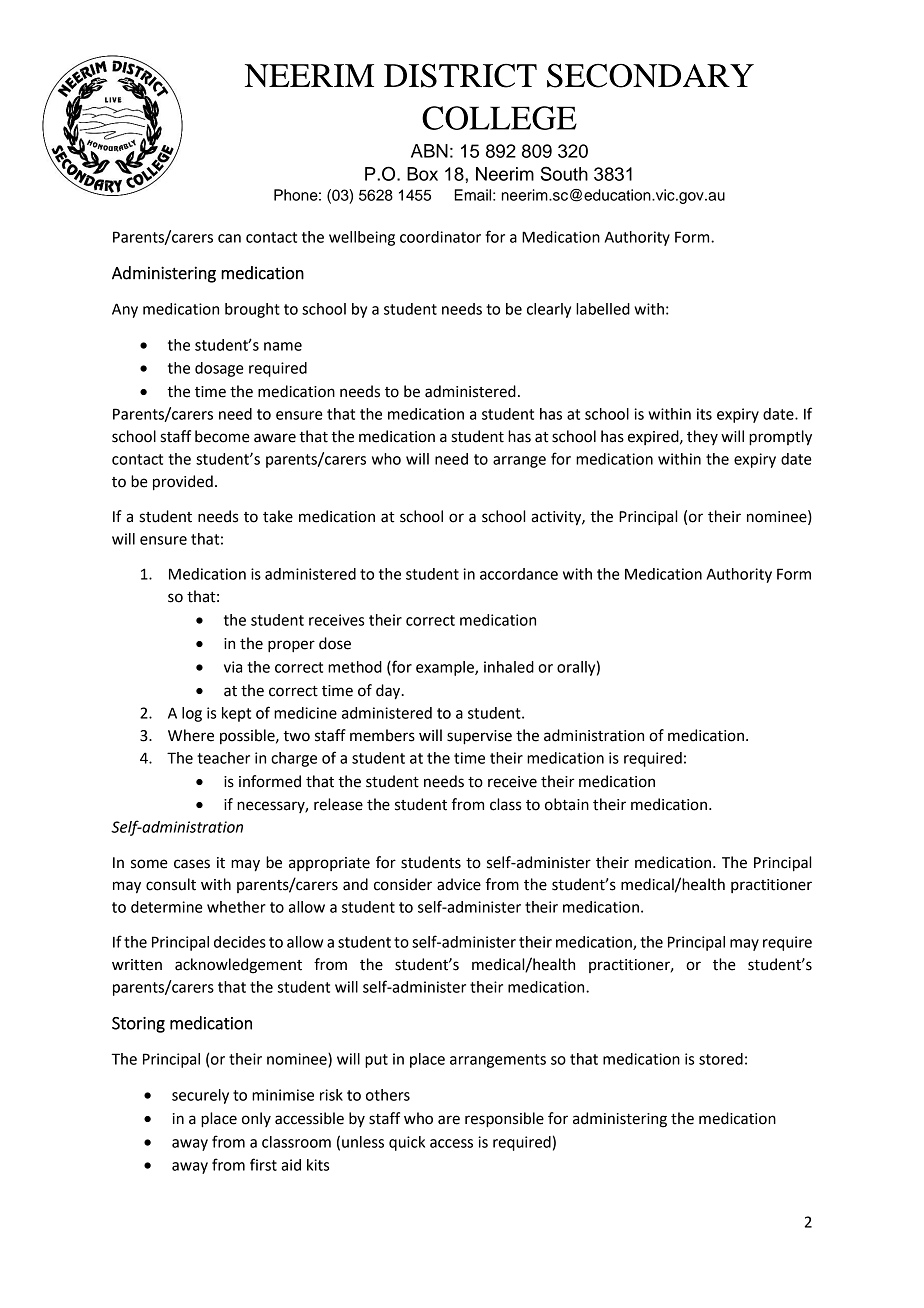 The width and height of the document is (924, 1308). Describe the element at coordinates (460, 76) in the document. I see `DISTRICT` at that location.
